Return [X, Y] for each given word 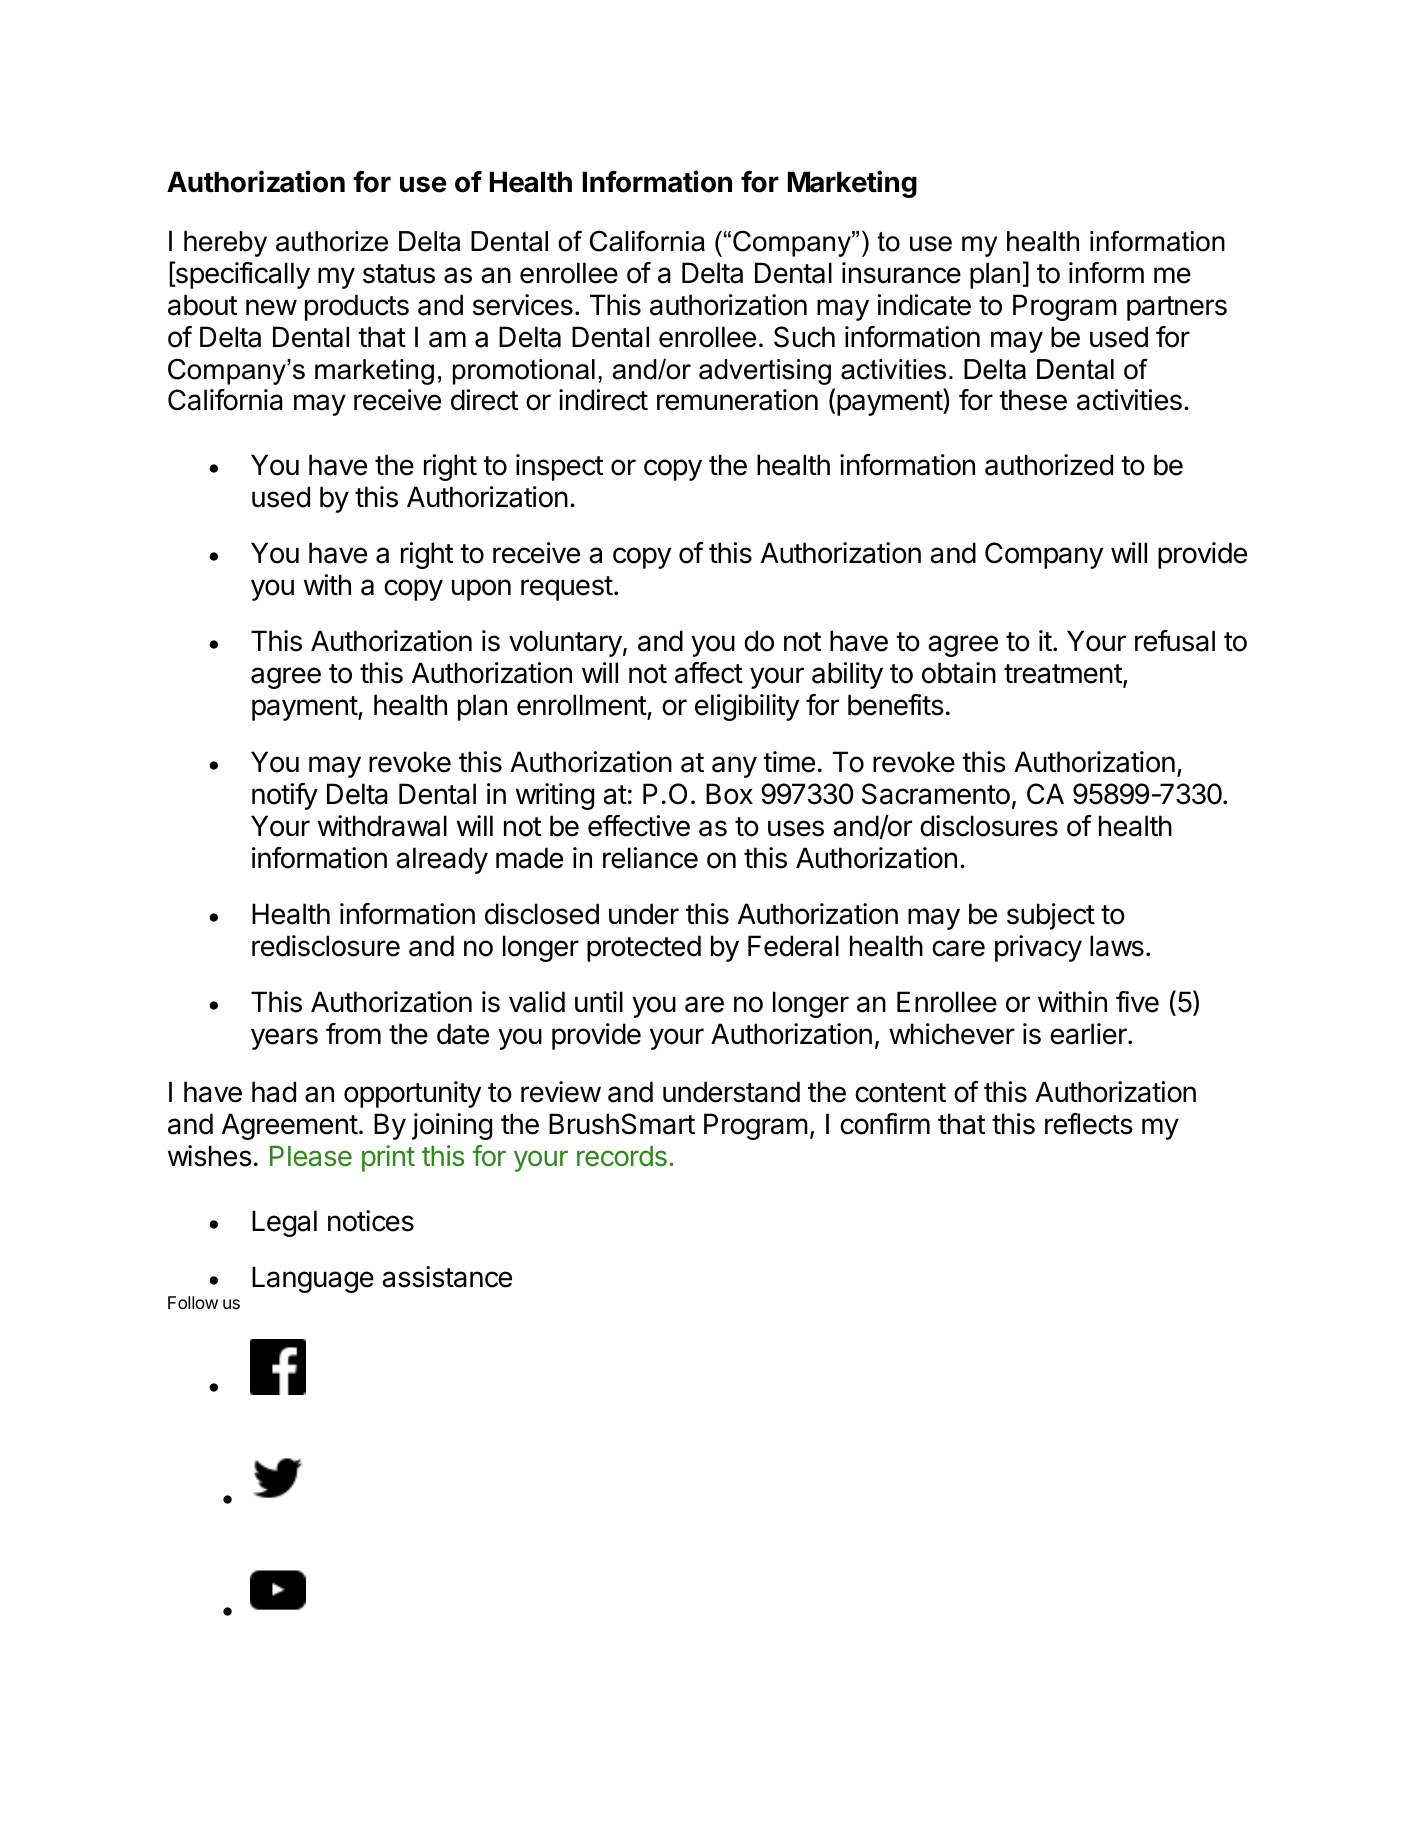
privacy [1038, 948]
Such [804, 337]
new [271, 307]
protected [644, 948]
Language [313, 1279]
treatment [1063, 674]
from [353, 1034]
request [567, 588]
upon [481, 590]
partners [1177, 308]
